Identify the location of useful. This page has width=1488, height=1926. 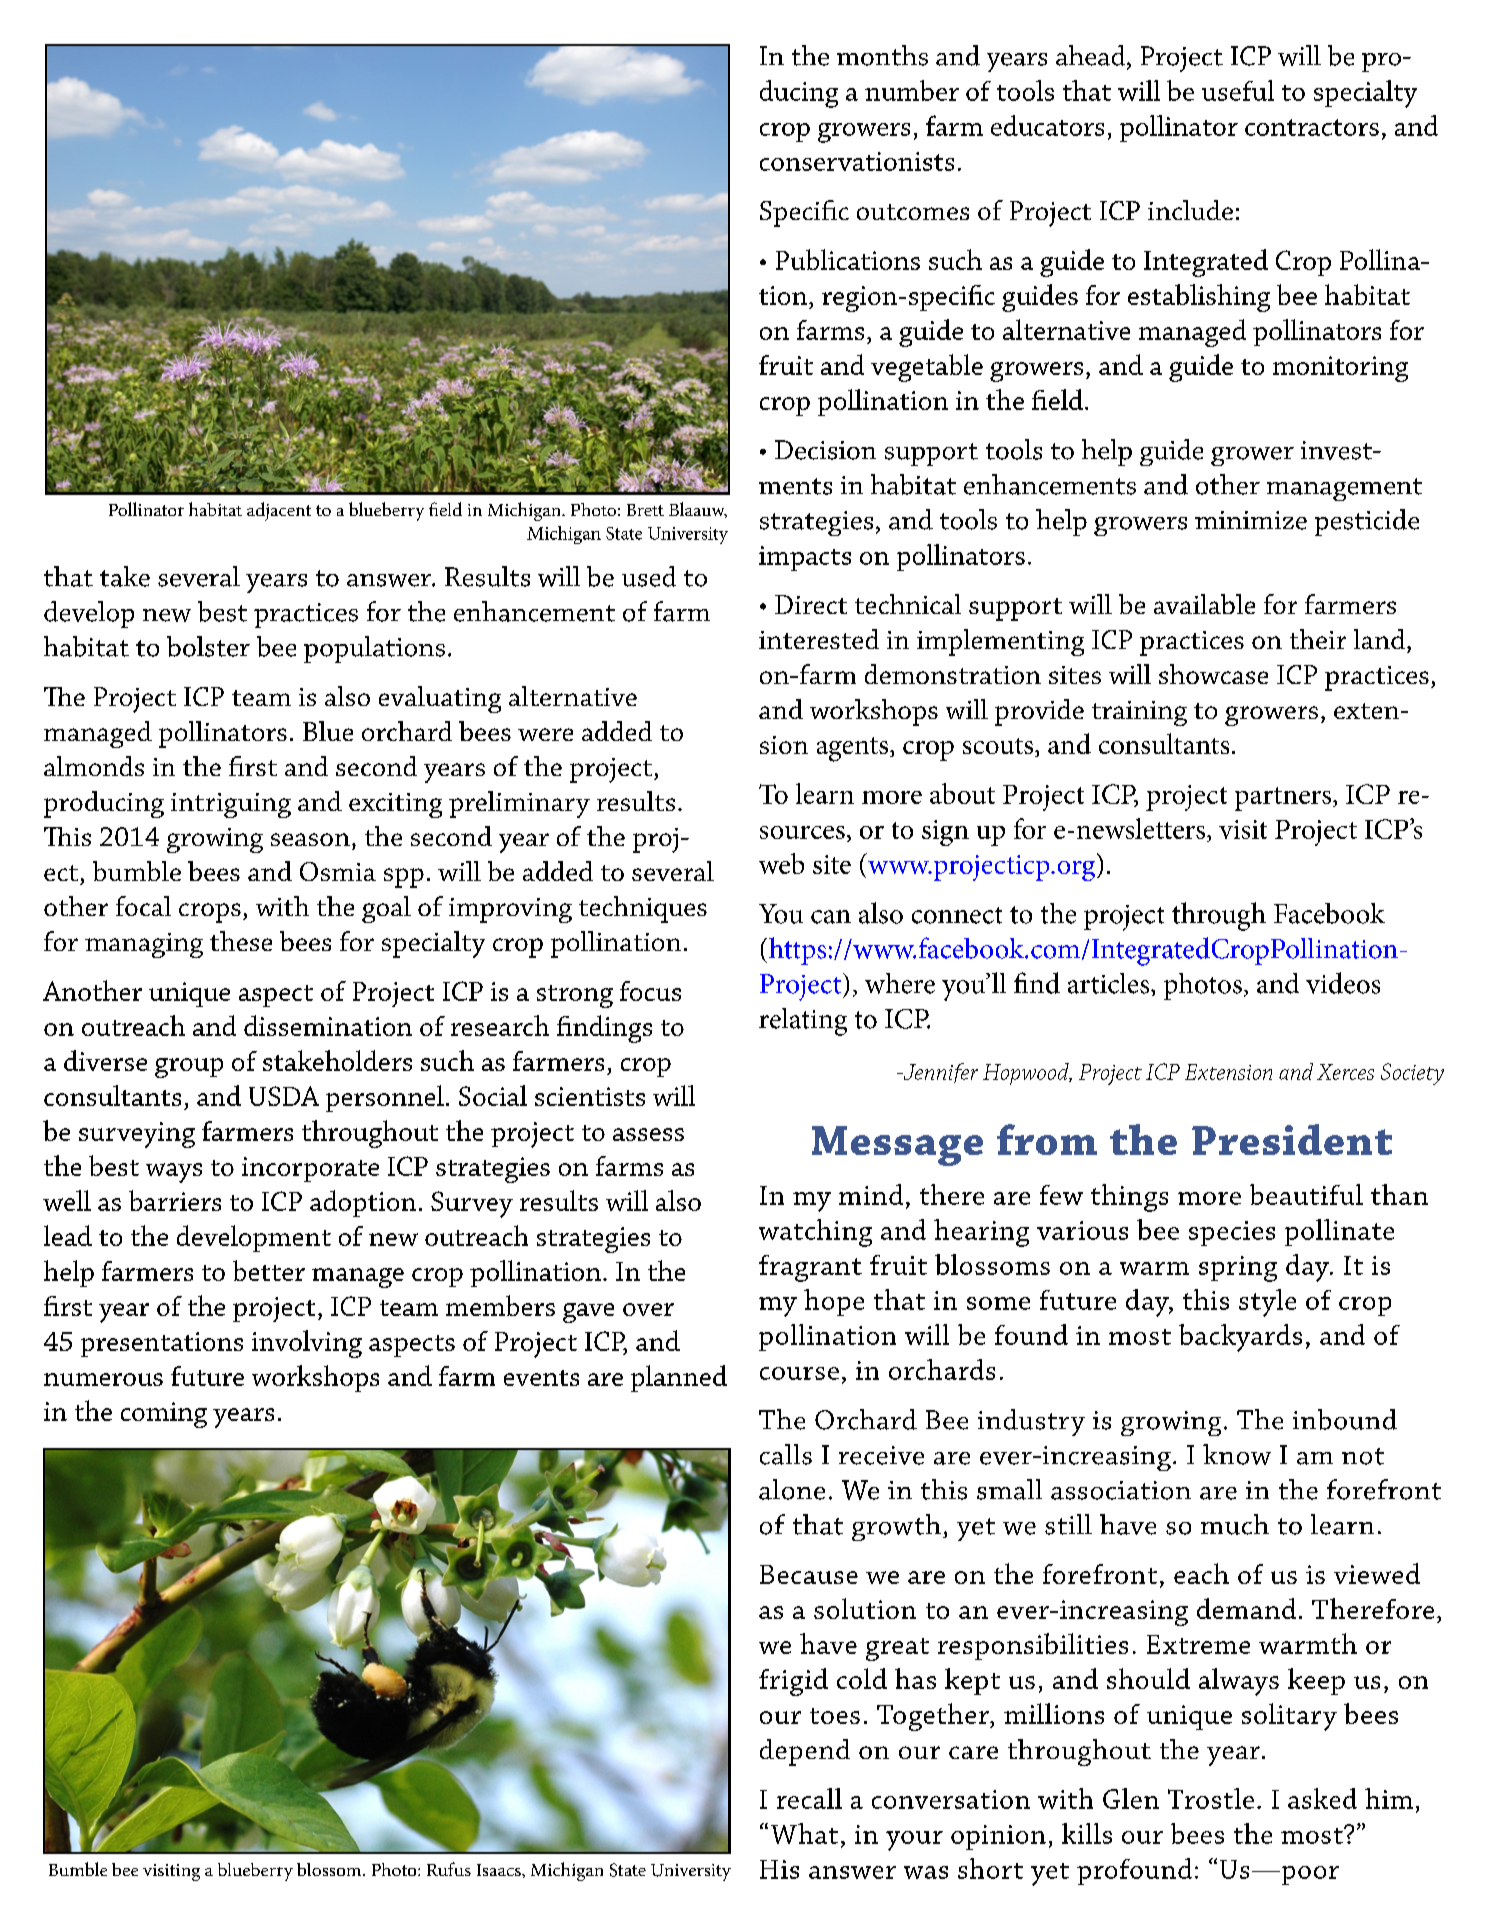
(1238, 90).
